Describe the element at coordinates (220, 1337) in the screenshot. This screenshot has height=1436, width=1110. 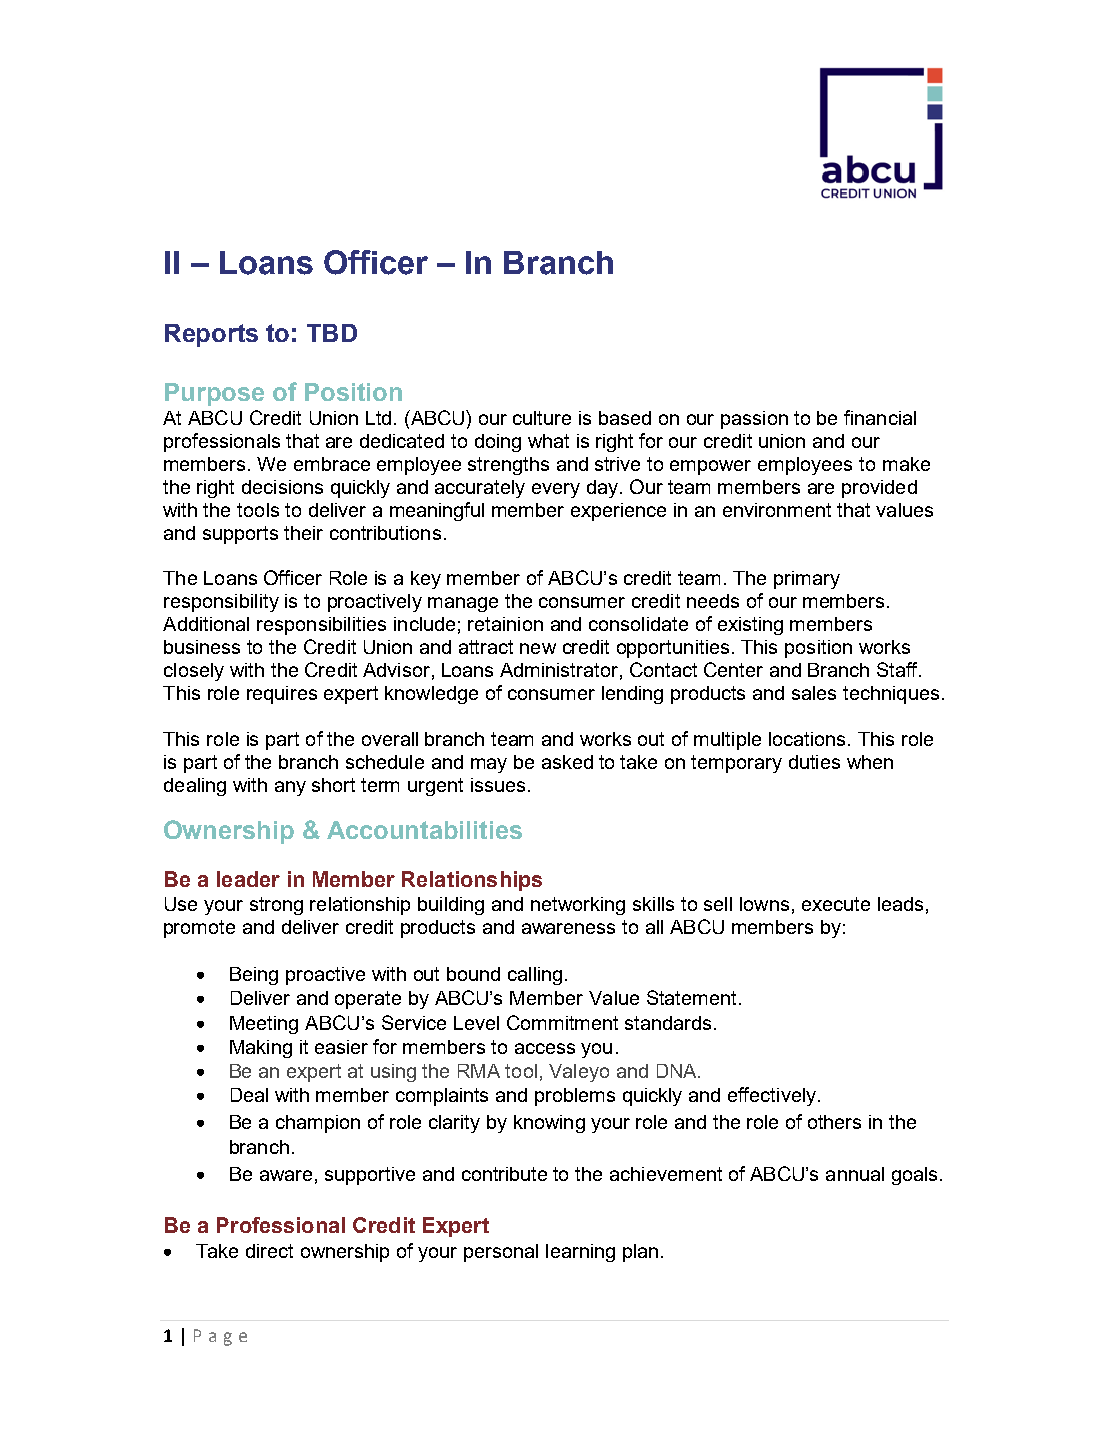
I see `Page` at that location.
